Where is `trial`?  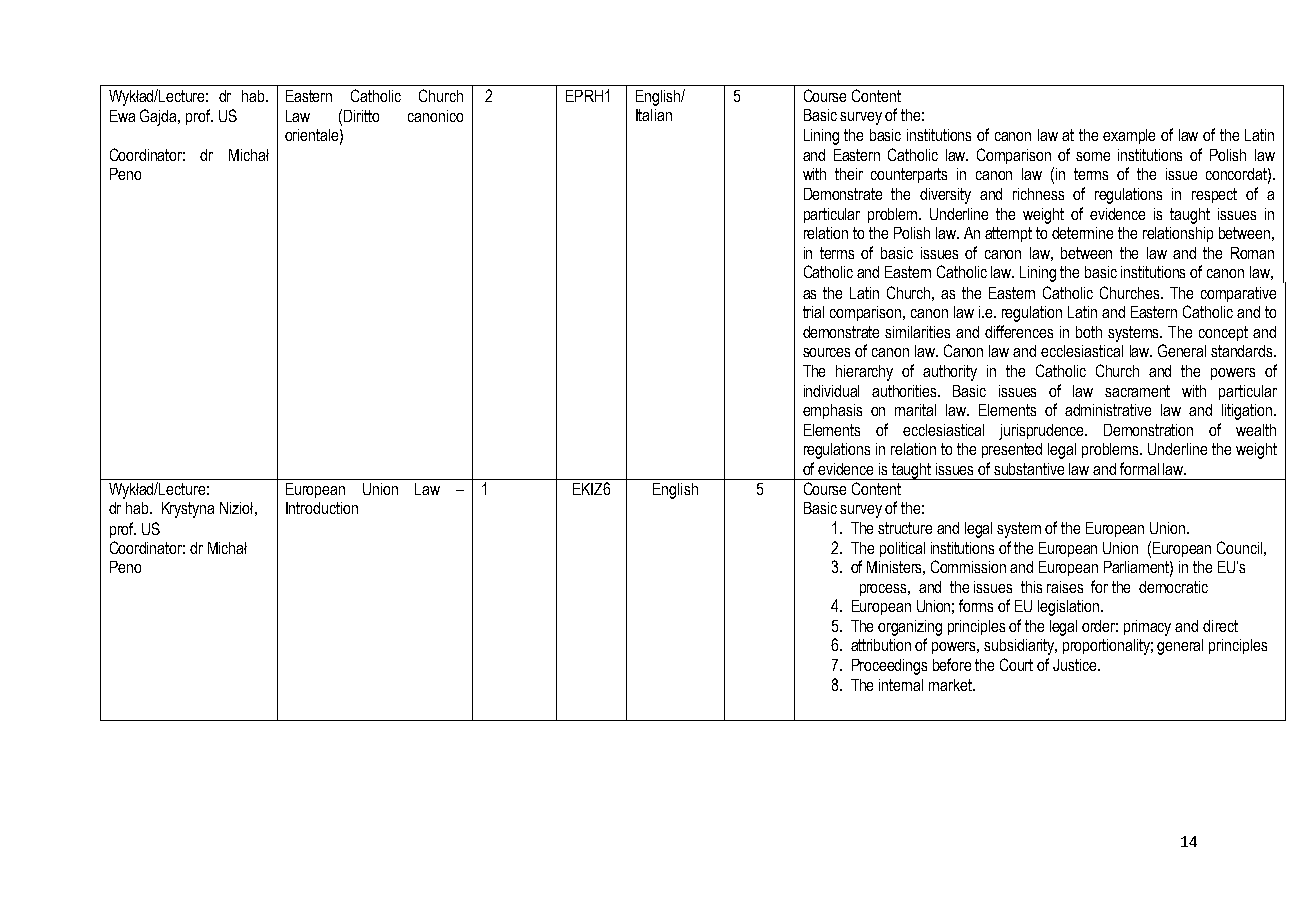 trial is located at coordinates (813, 312).
